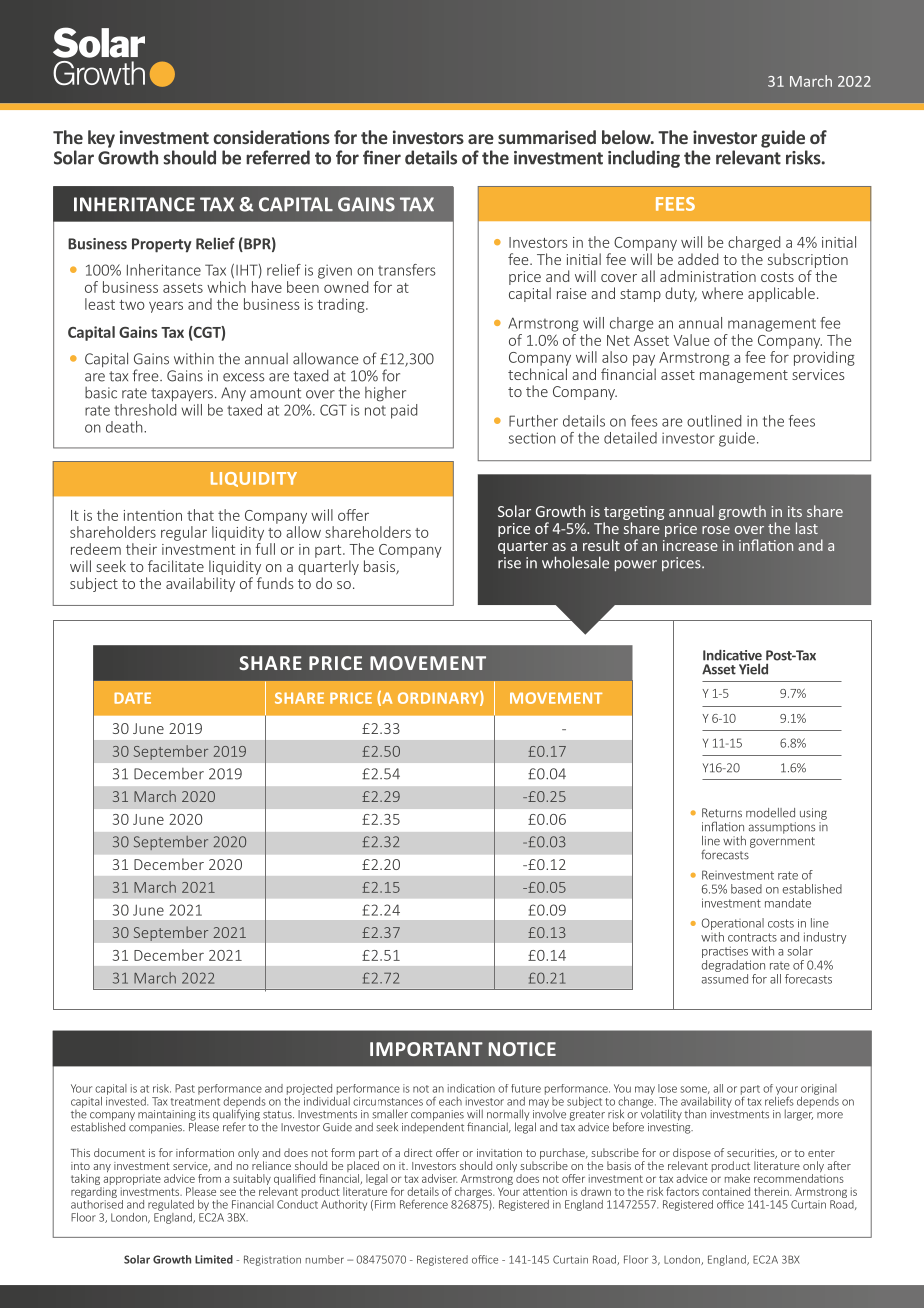  Describe the element at coordinates (575, 562) in the document. I see `wholesale` at that location.
